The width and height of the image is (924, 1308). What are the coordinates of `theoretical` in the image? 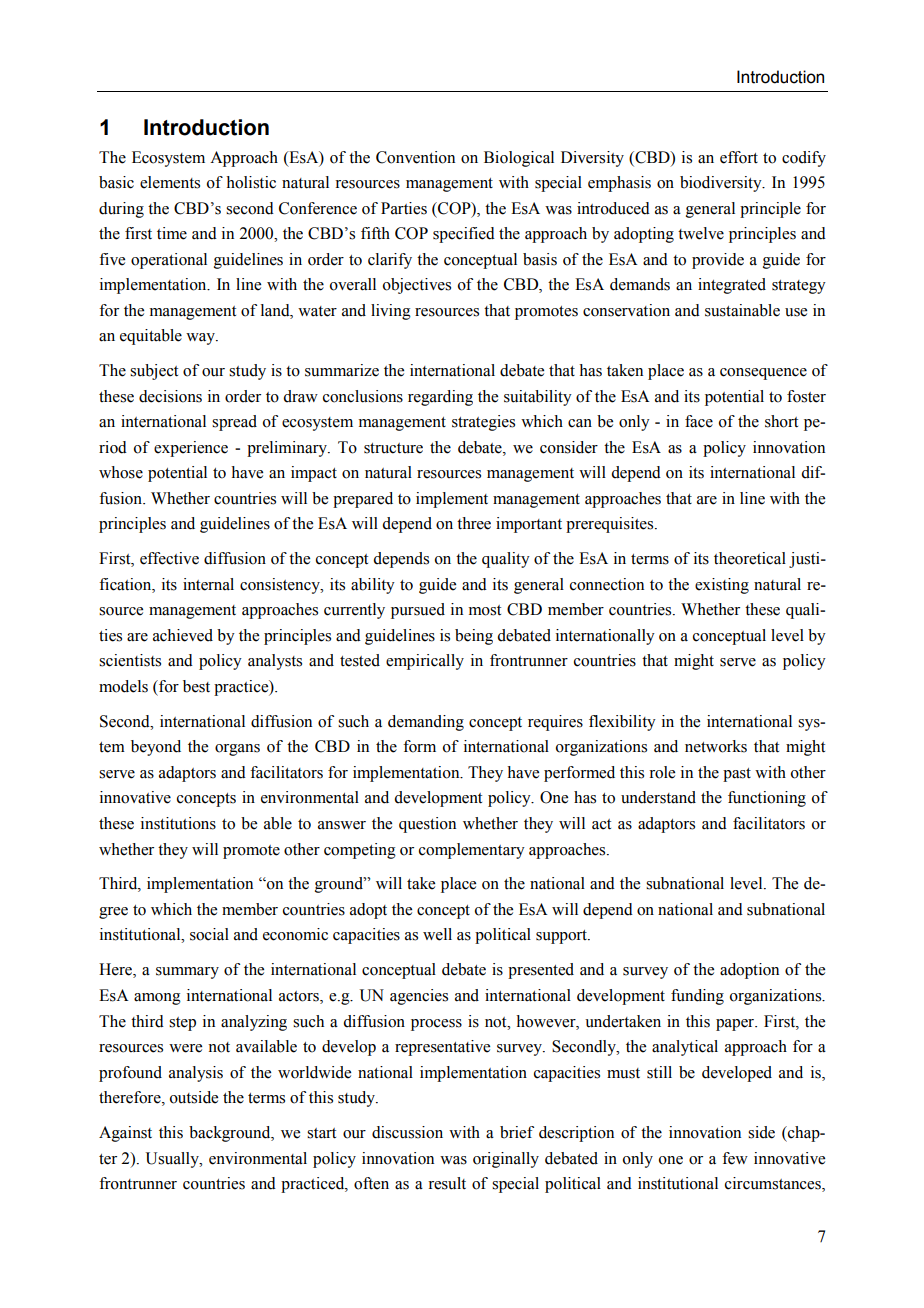 It's located at (750, 558).
